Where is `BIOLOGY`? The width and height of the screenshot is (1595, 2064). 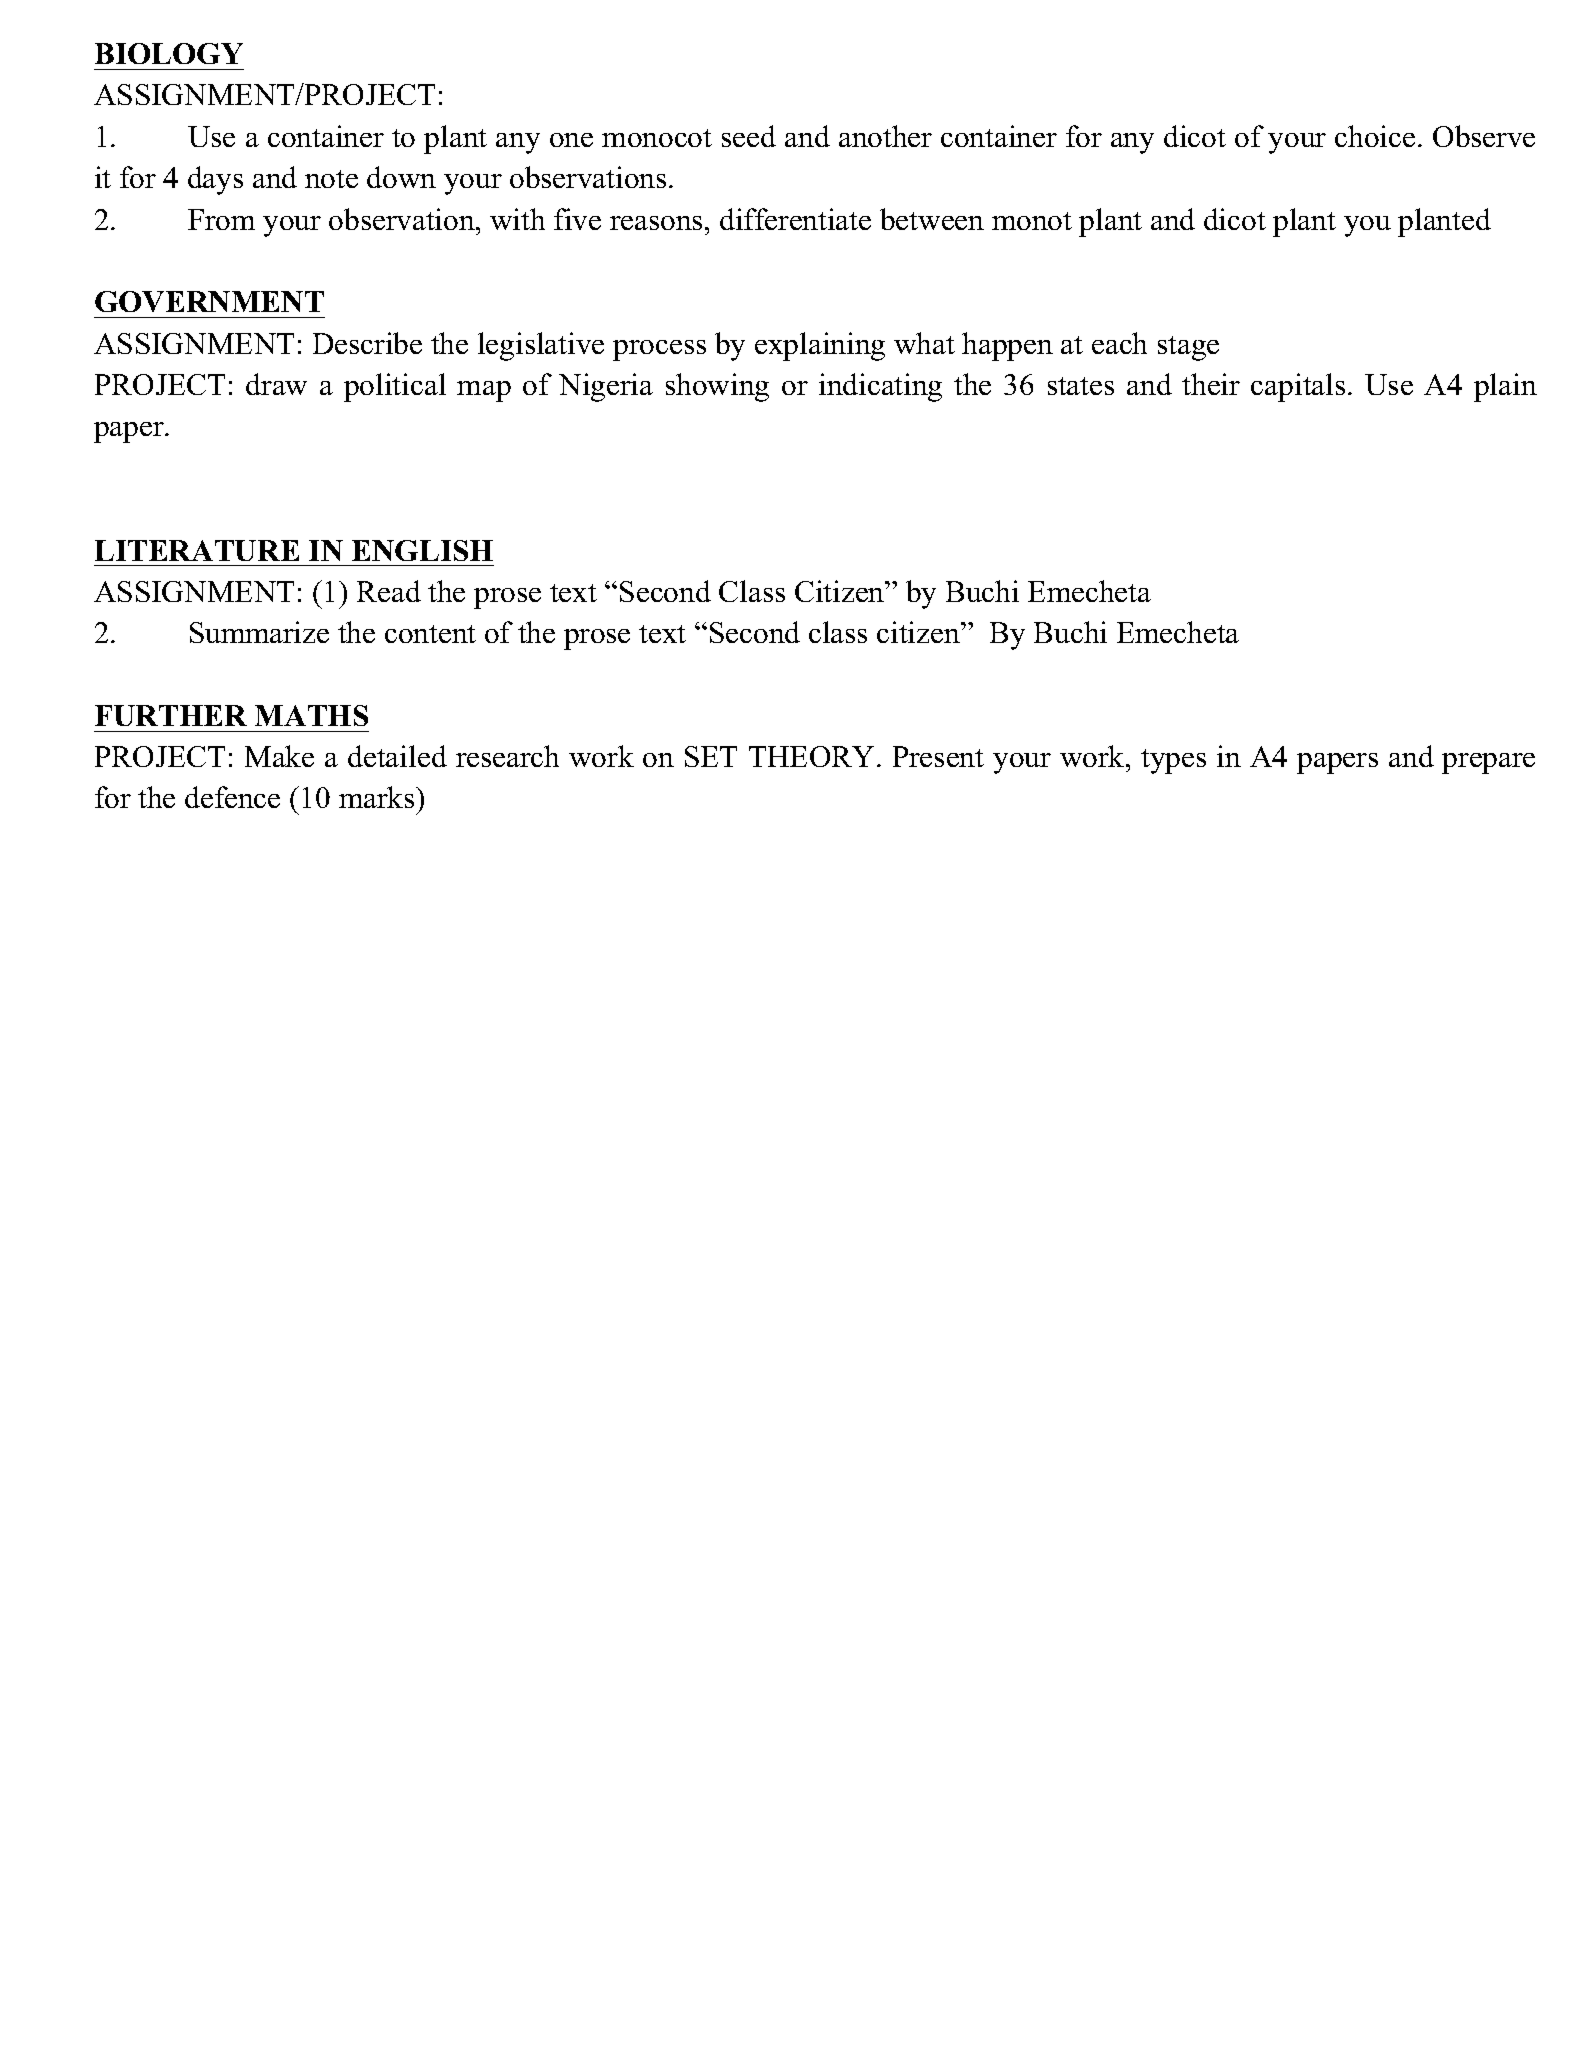 BIOLOGY is located at coordinates (169, 53).
